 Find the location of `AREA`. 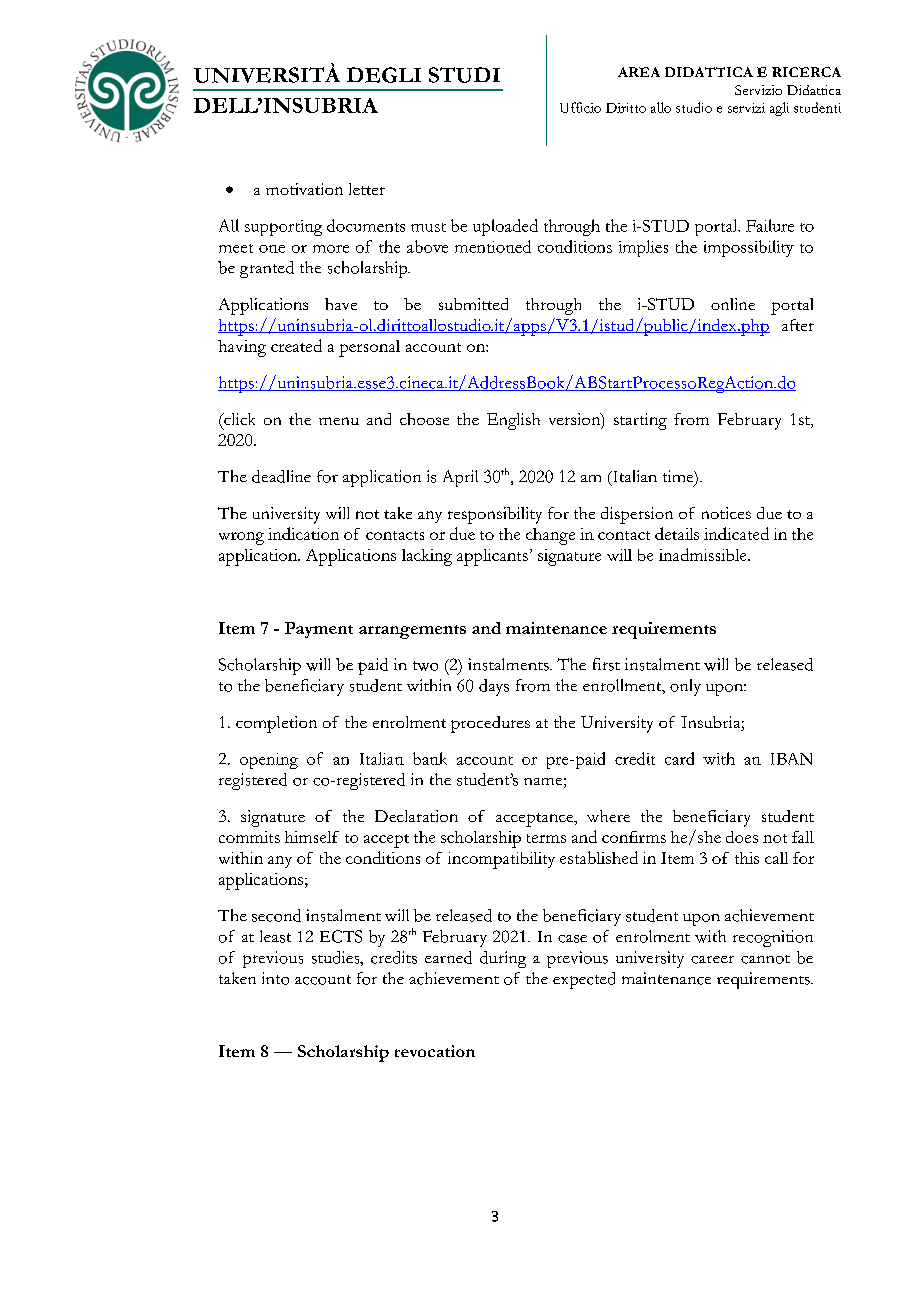

AREA is located at coordinates (639, 72).
